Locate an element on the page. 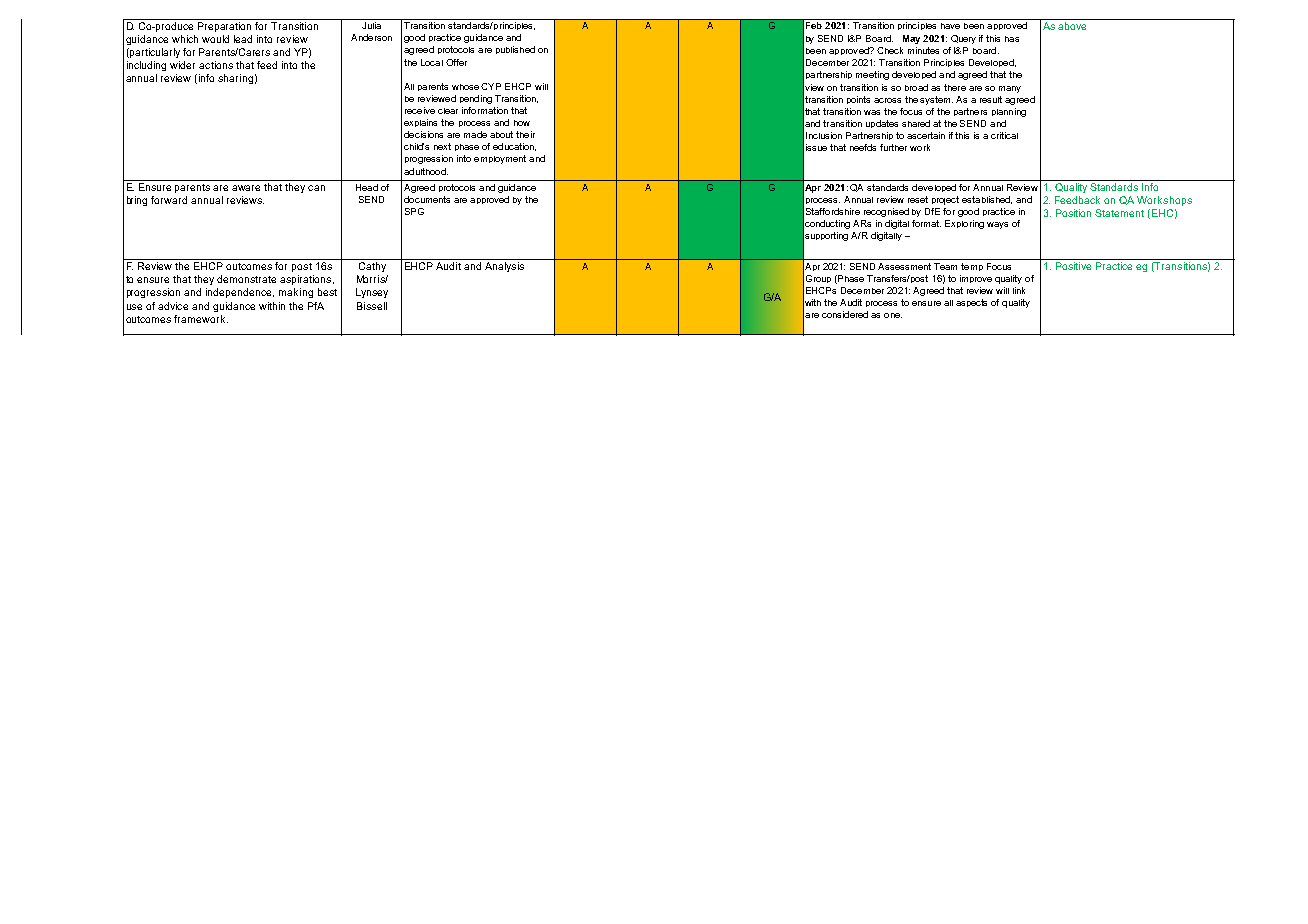 The height and width of the document is (924, 1308). Query is located at coordinates (963, 39).
